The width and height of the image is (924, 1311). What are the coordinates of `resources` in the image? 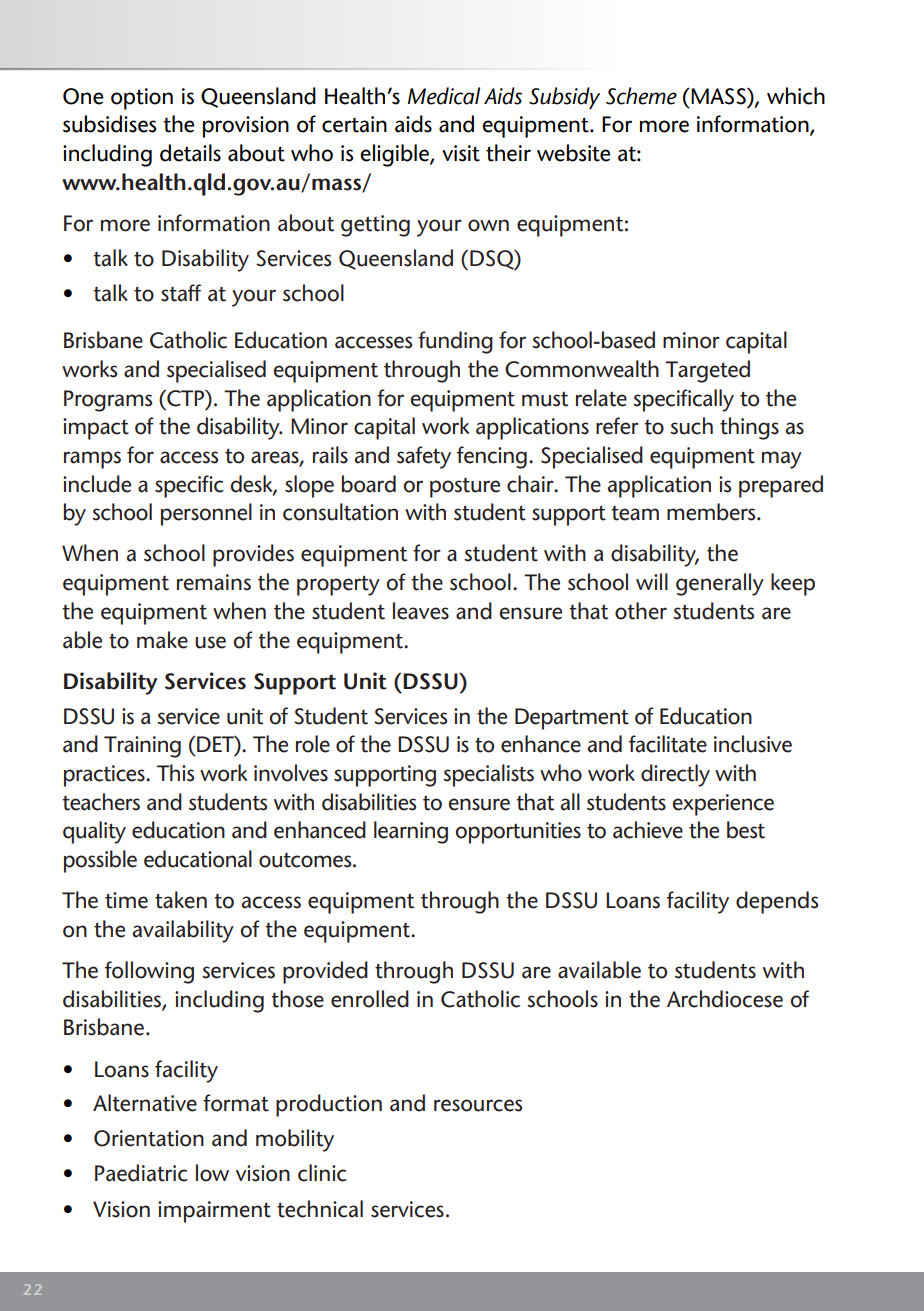 It's located at (478, 1105).
